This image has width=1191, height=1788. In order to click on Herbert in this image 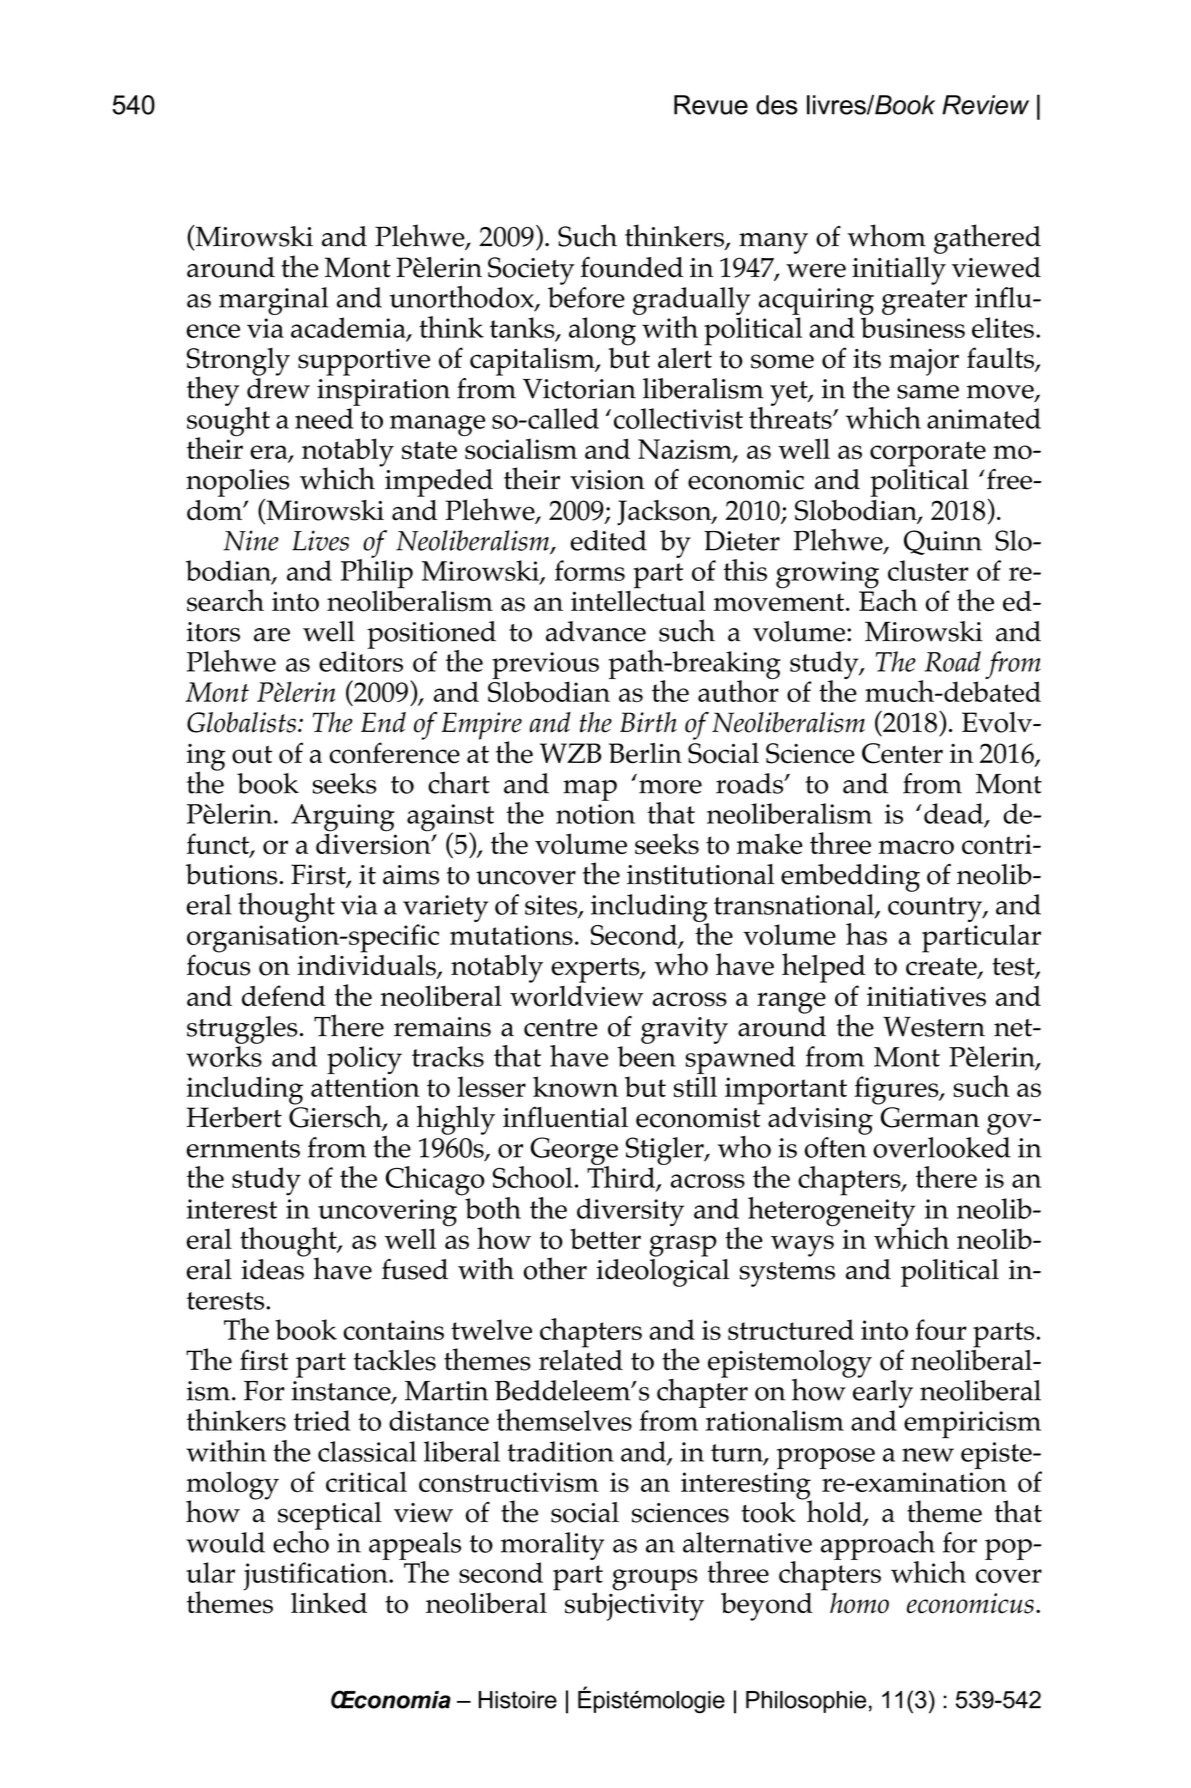, I will do `click(234, 1117)`.
